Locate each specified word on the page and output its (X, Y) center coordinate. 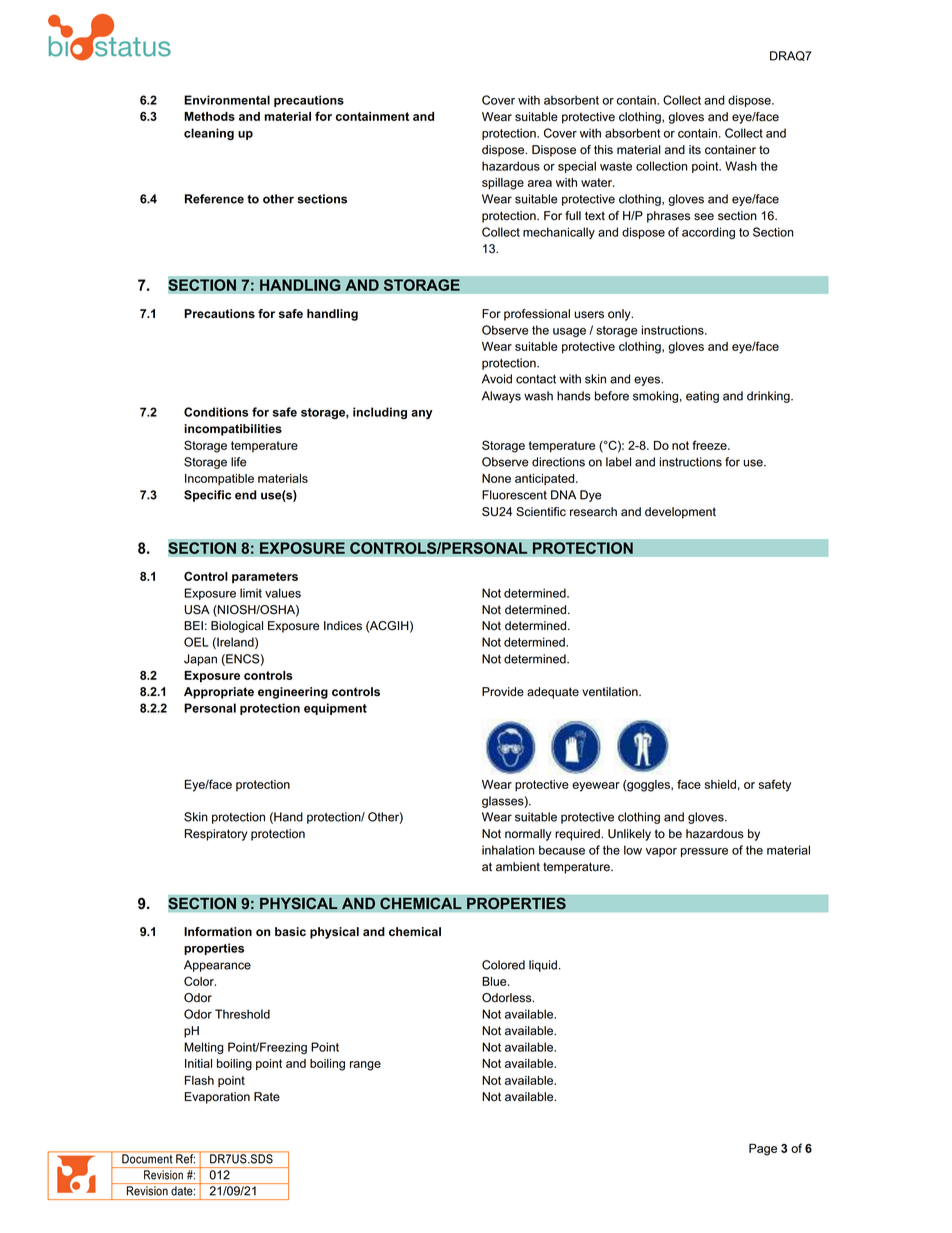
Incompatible (219, 479)
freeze (710, 445)
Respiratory (216, 835)
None (496, 478)
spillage (503, 184)
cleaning (209, 134)
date (183, 1191)
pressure (704, 852)
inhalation (508, 850)
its (695, 150)
